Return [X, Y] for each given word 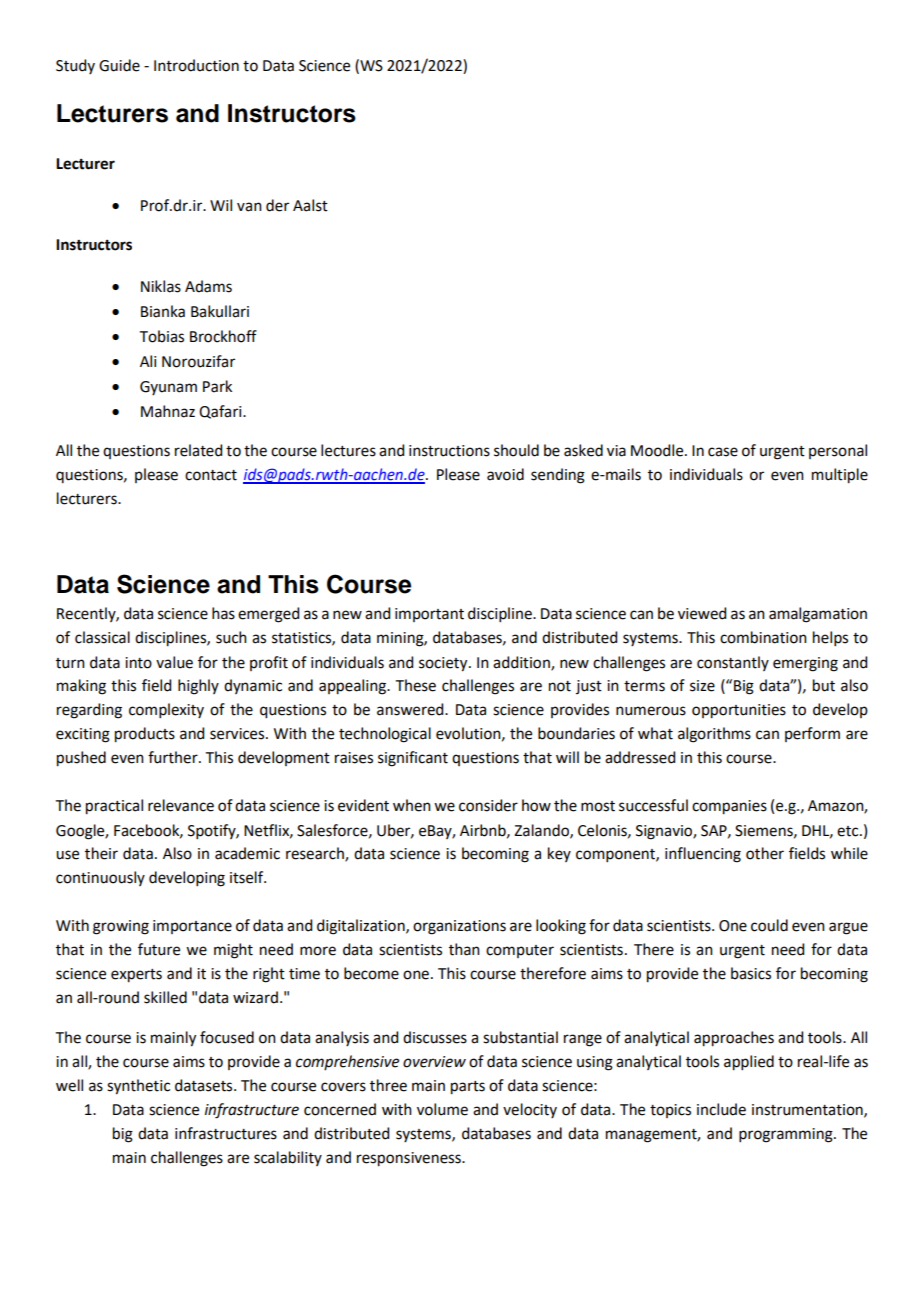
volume [442, 1109]
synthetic [138, 1087]
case [723, 452]
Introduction [196, 65]
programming [787, 1135]
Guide [119, 65]
